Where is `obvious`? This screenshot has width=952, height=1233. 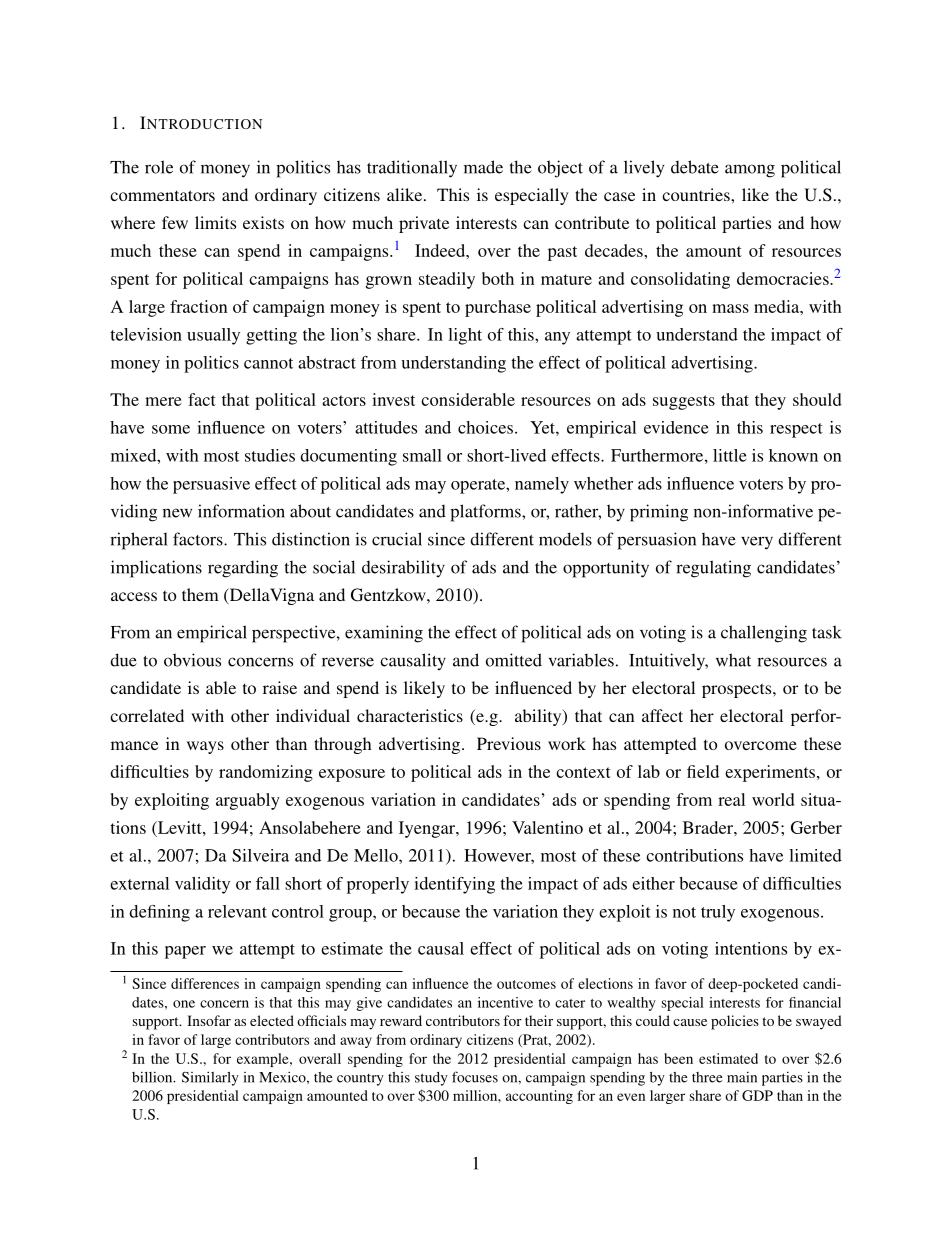
obvious is located at coordinates (192, 660).
